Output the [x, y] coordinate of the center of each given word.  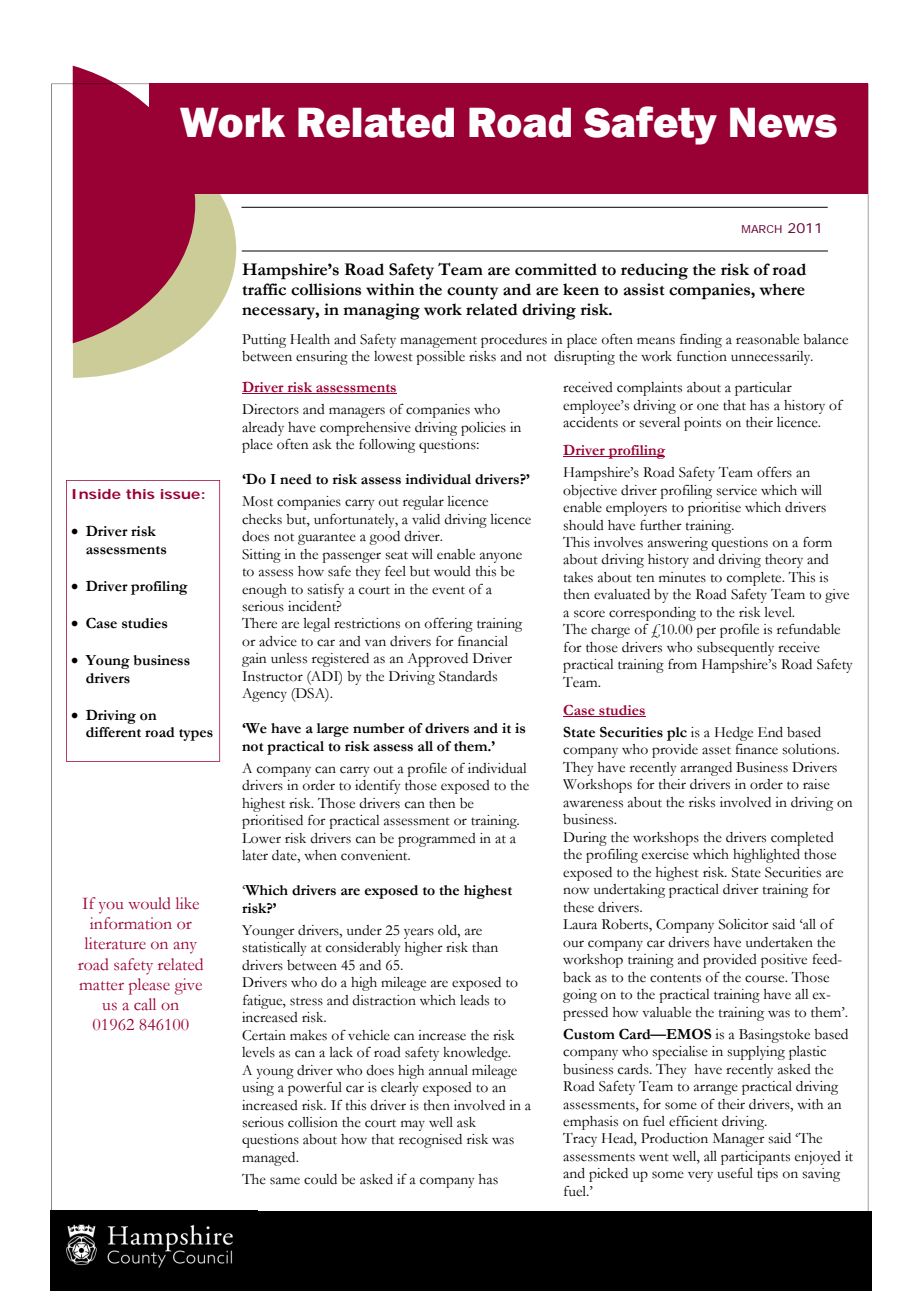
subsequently [735, 649]
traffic [264, 289]
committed [556, 269]
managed [270, 1159]
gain [254, 660]
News [783, 122]
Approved [437, 660]
